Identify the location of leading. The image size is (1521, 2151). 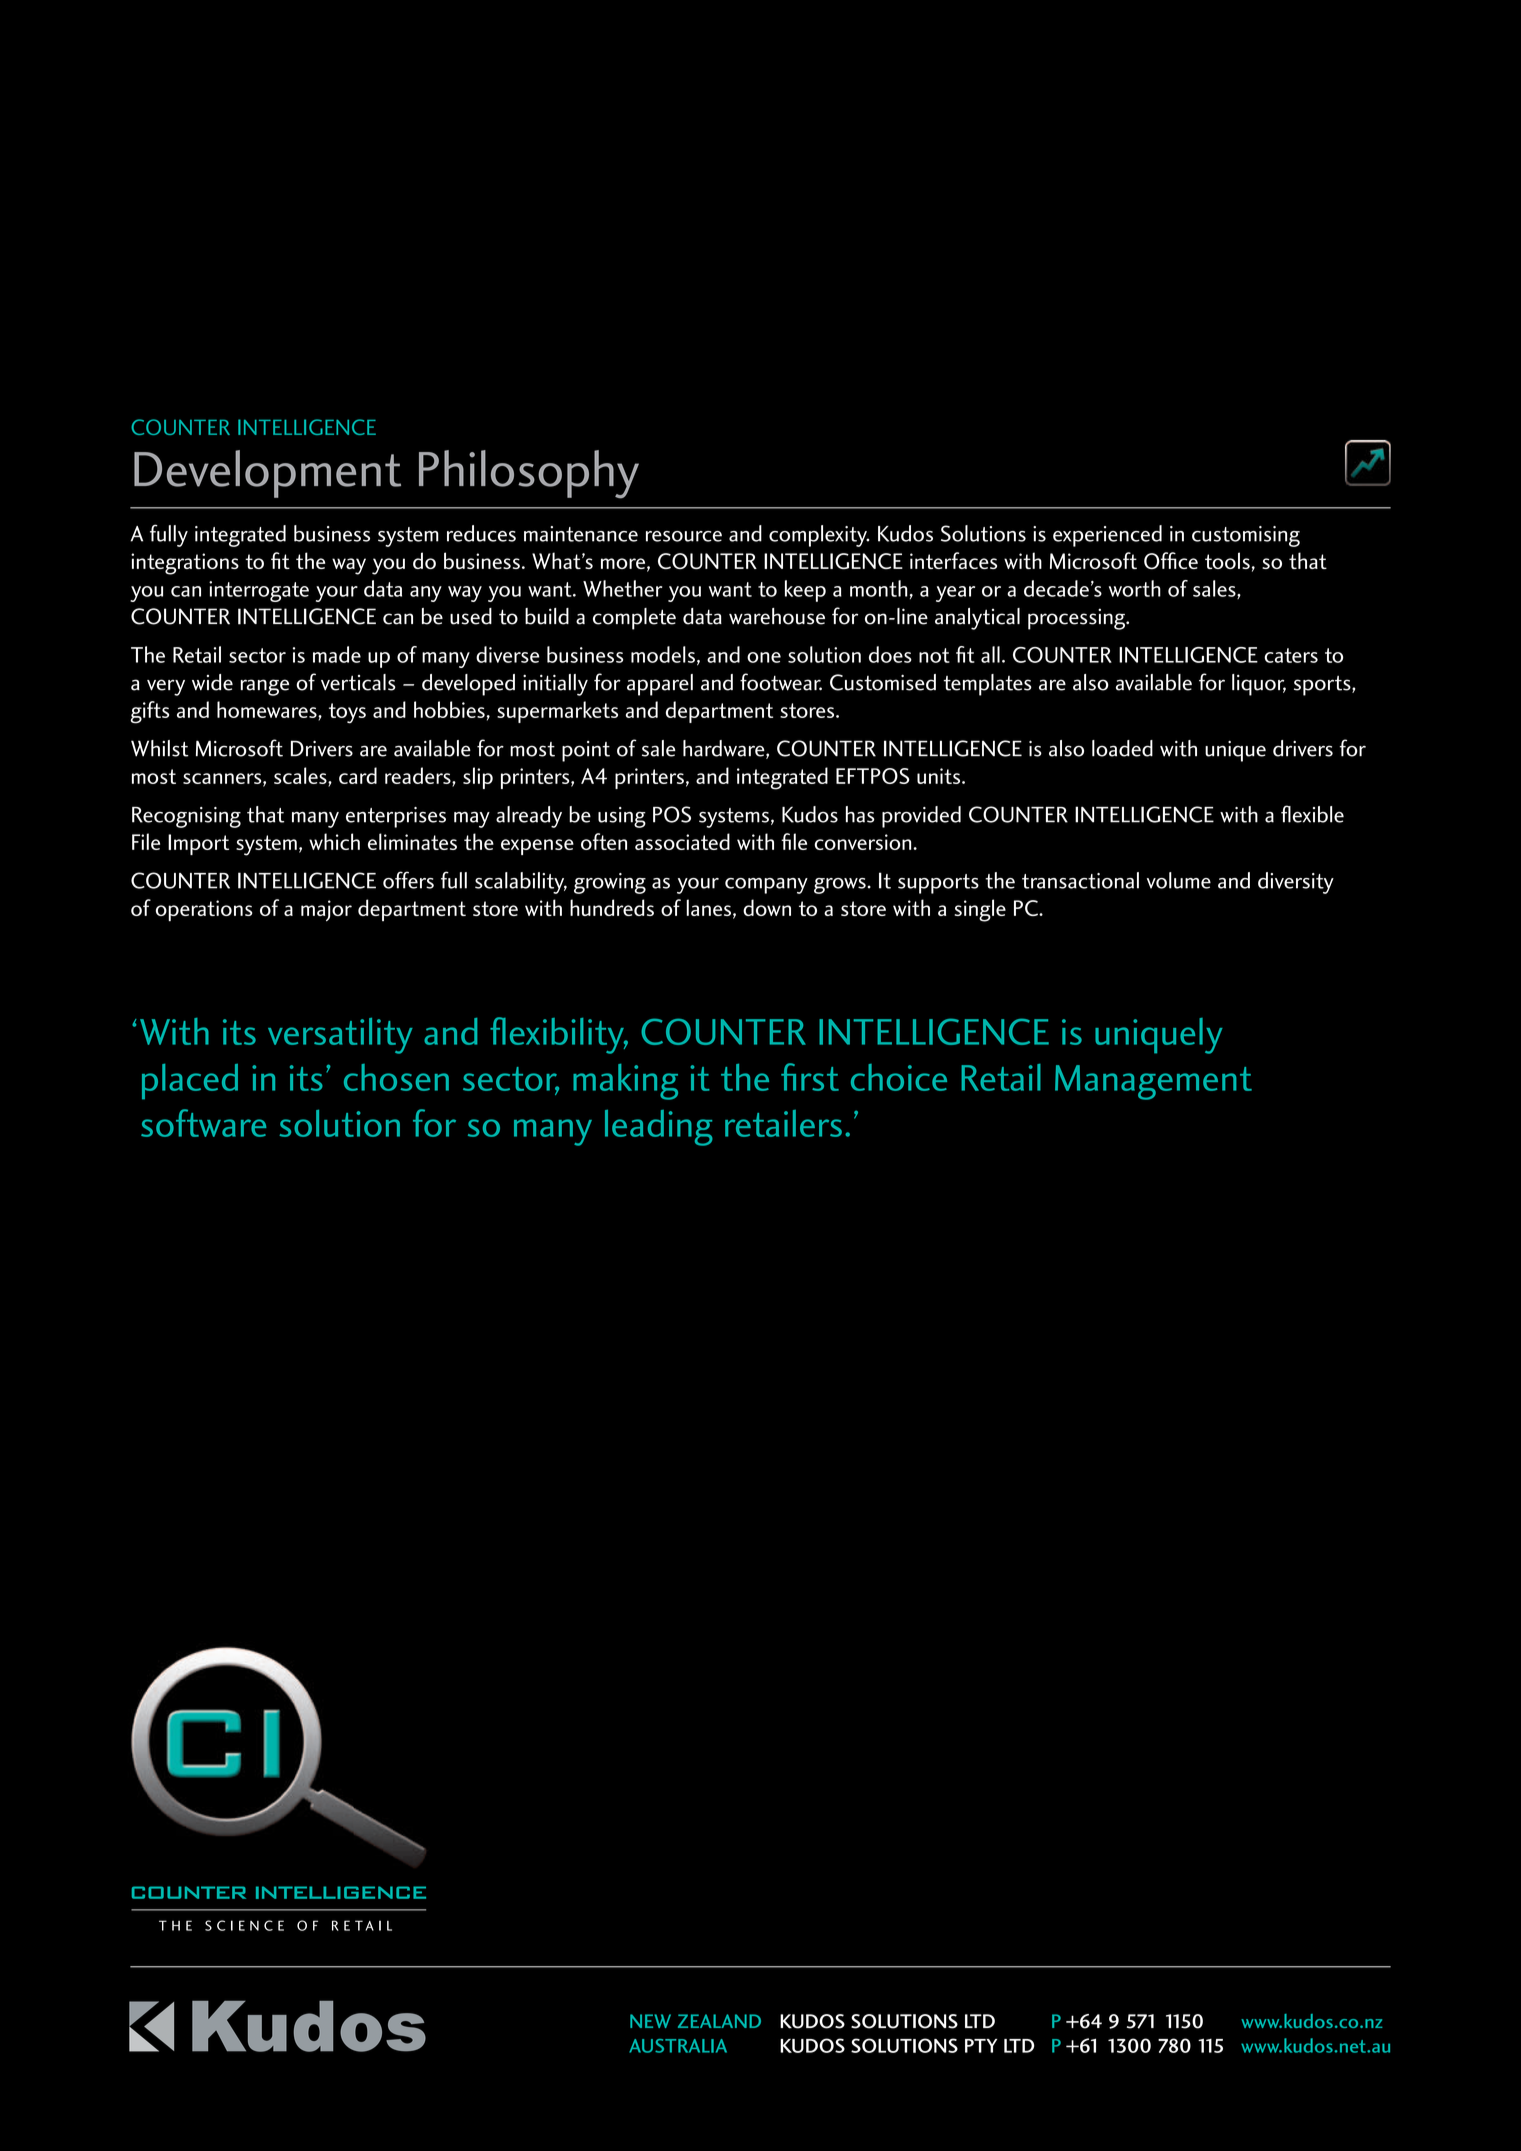
(659, 1128).
